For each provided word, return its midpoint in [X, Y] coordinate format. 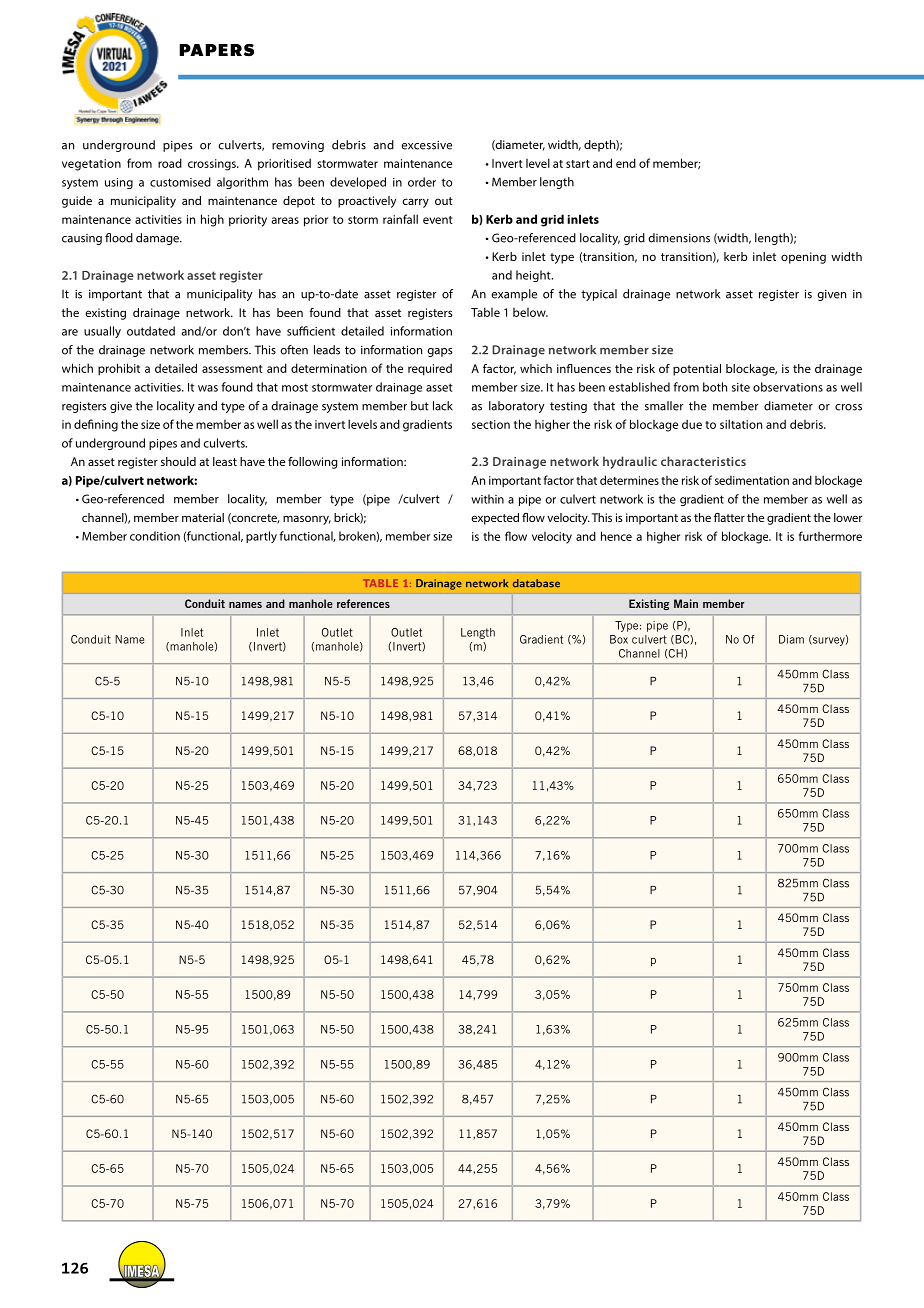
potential [697, 370]
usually [102, 332]
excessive [426, 145]
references [363, 603]
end [626, 163]
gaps [440, 352]
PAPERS [216, 50]
